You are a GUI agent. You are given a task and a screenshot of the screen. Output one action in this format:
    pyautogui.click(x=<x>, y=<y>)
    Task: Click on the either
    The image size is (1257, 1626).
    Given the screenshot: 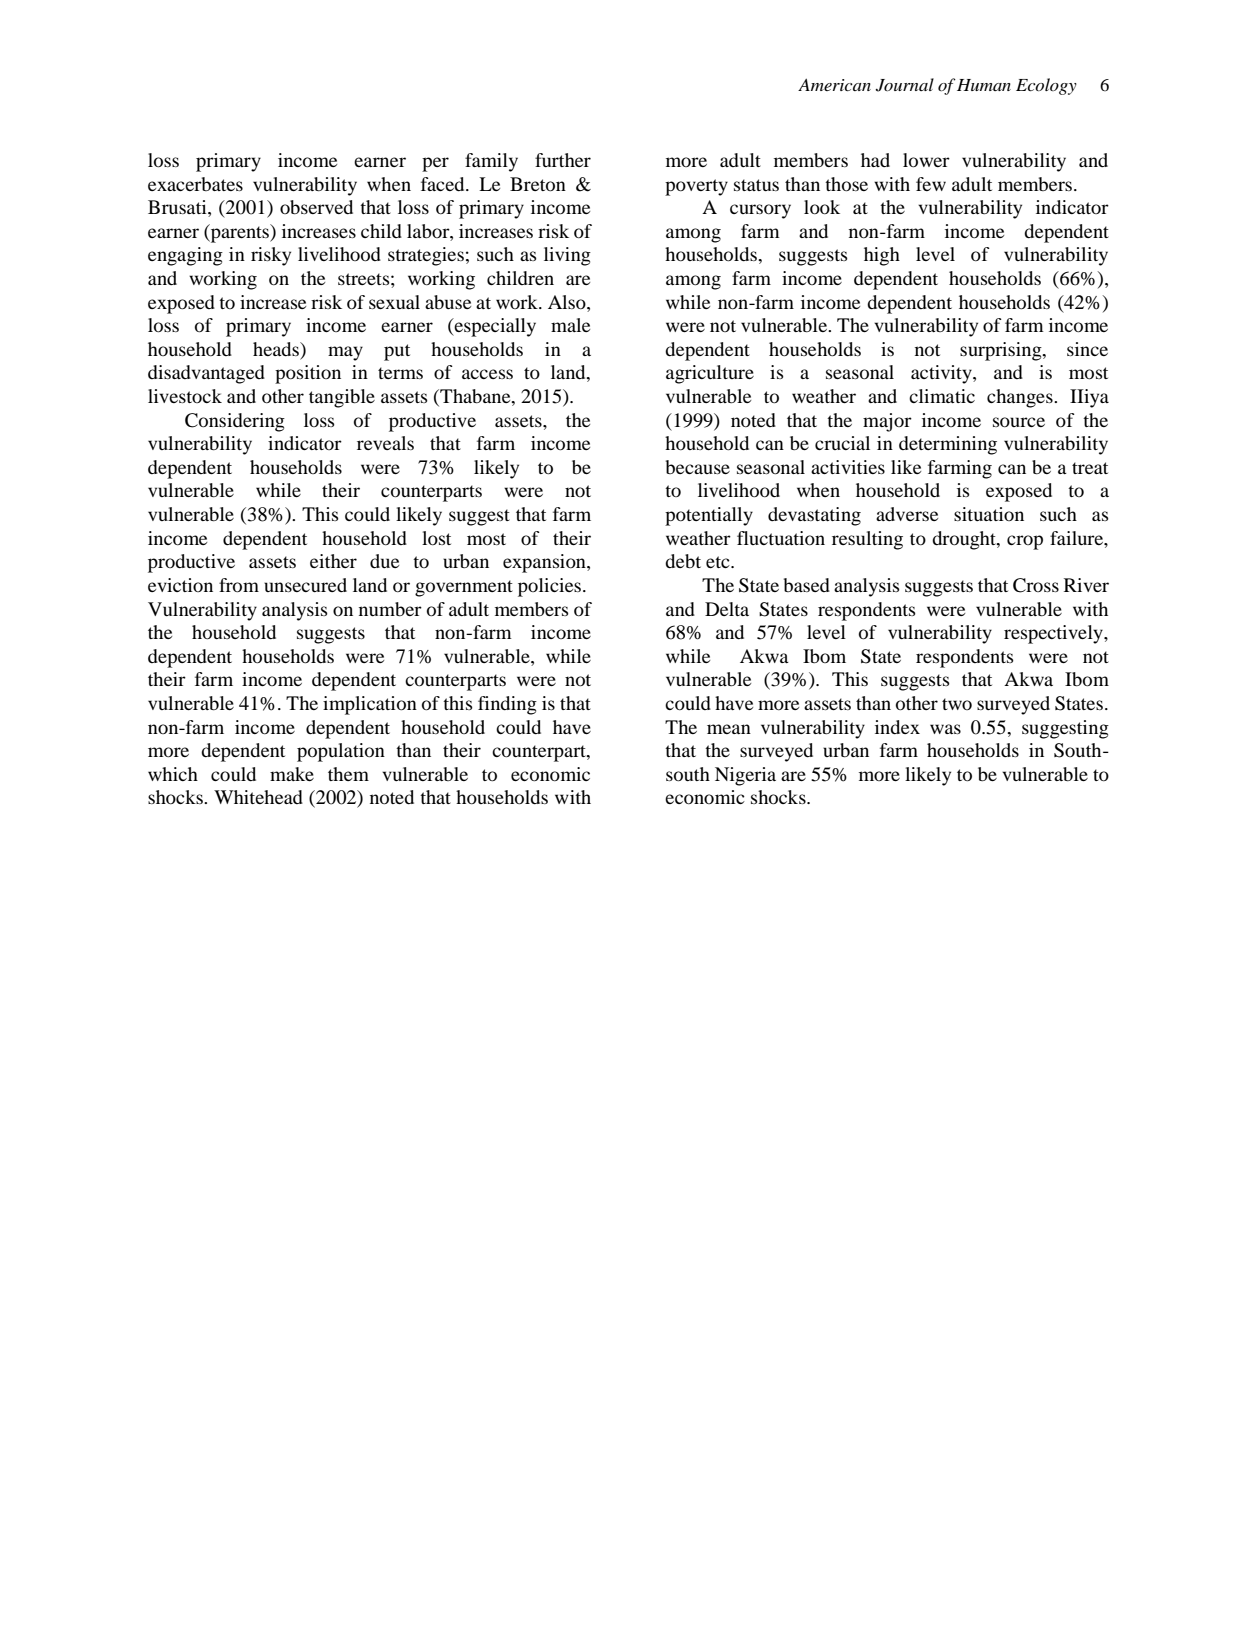 What is the action you would take?
    pyautogui.click(x=333, y=561)
